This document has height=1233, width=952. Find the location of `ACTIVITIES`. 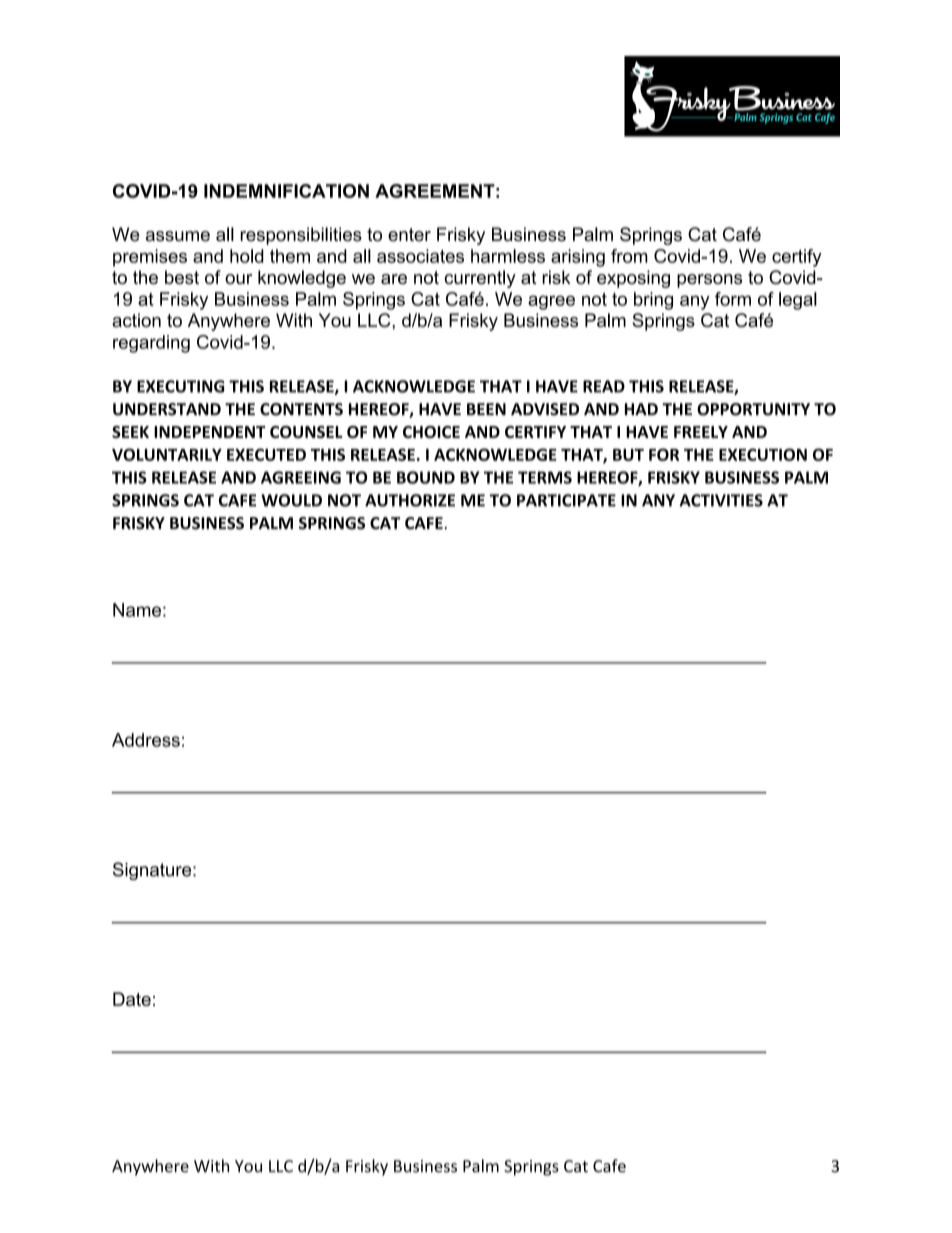

ACTIVITIES is located at coordinates (721, 500).
